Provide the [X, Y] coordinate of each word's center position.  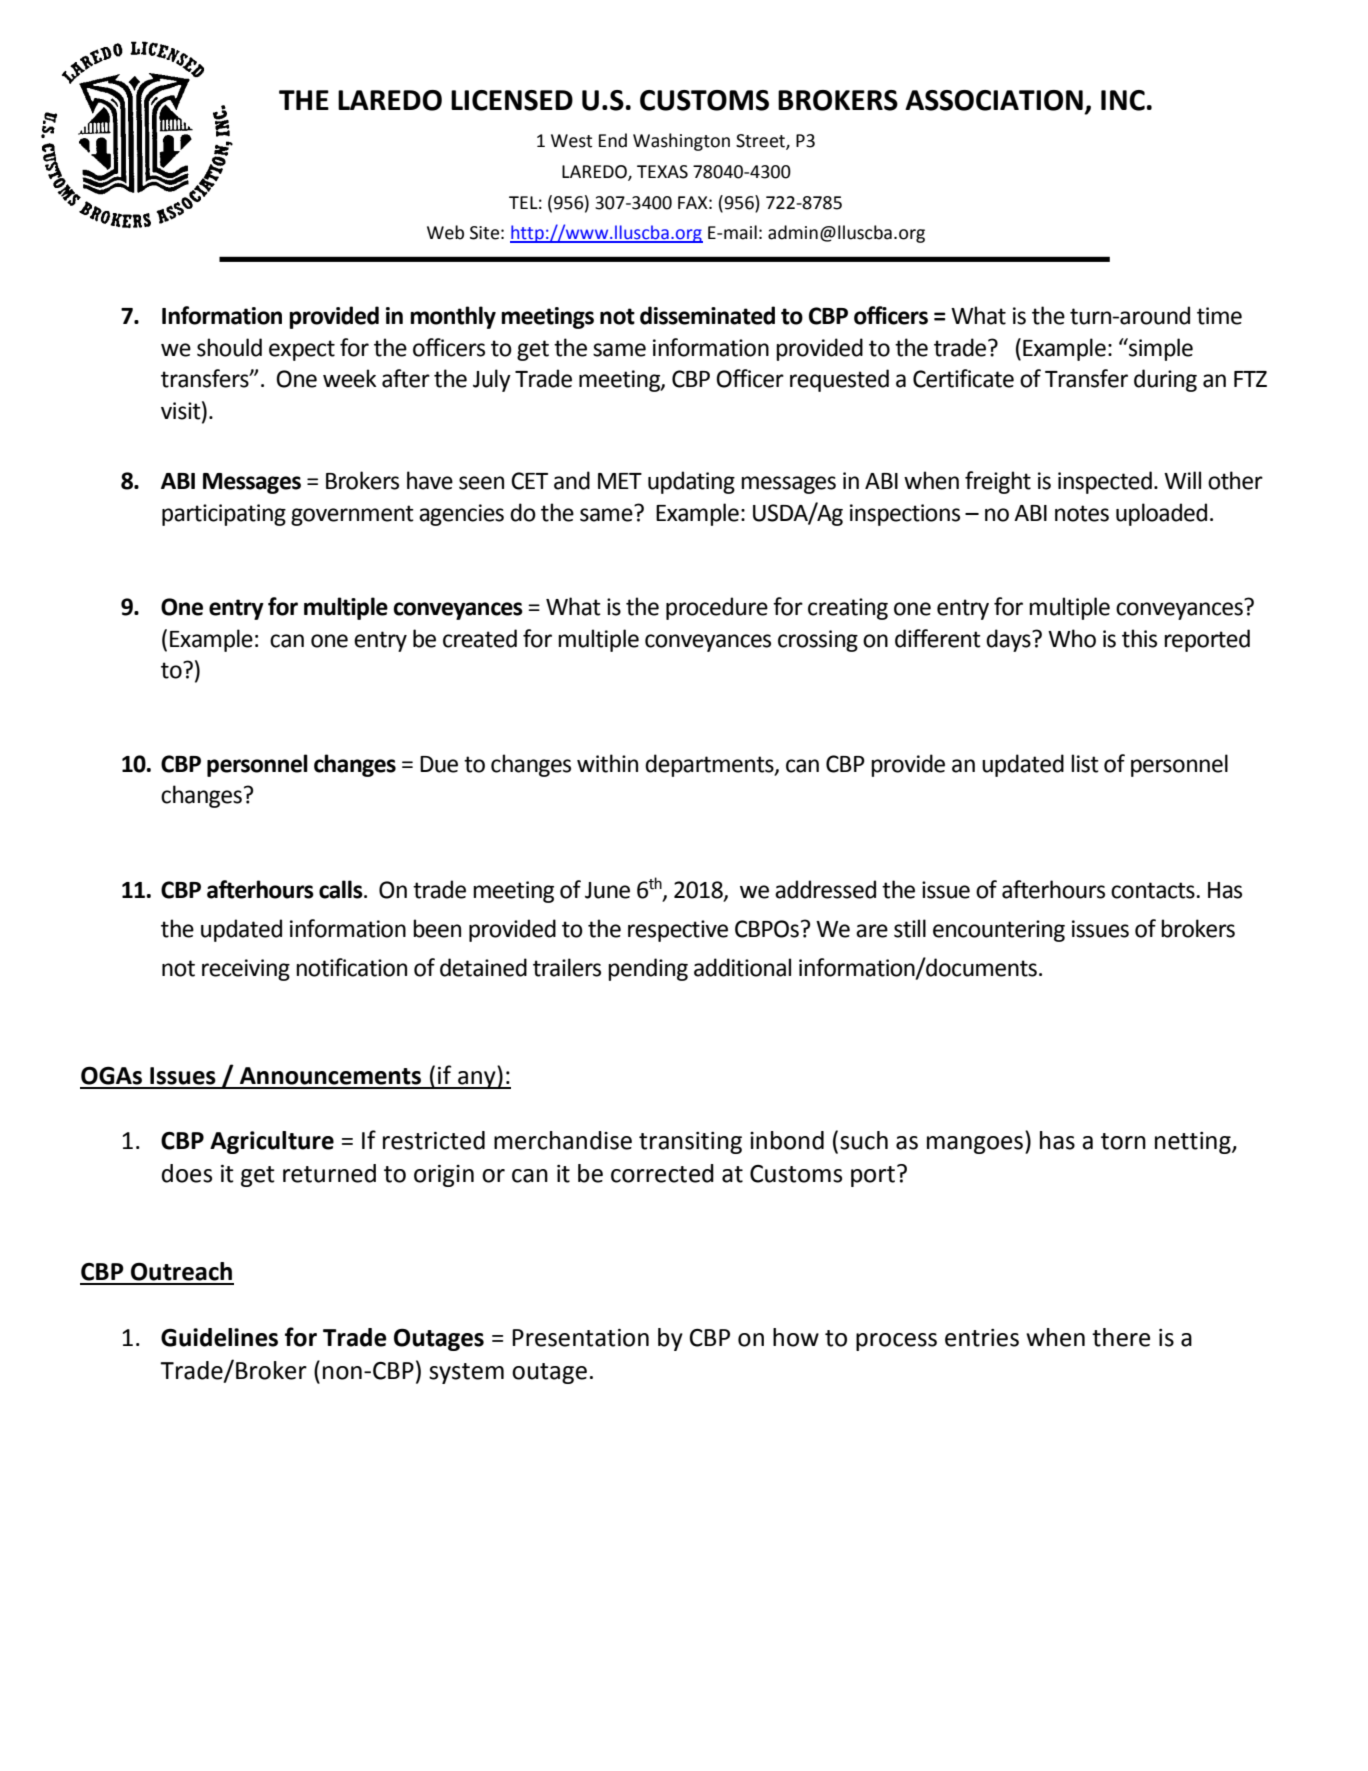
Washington [681, 142]
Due [439, 764]
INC [1123, 100]
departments [710, 765]
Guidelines [219, 1337]
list [1085, 763]
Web [445, 232]
